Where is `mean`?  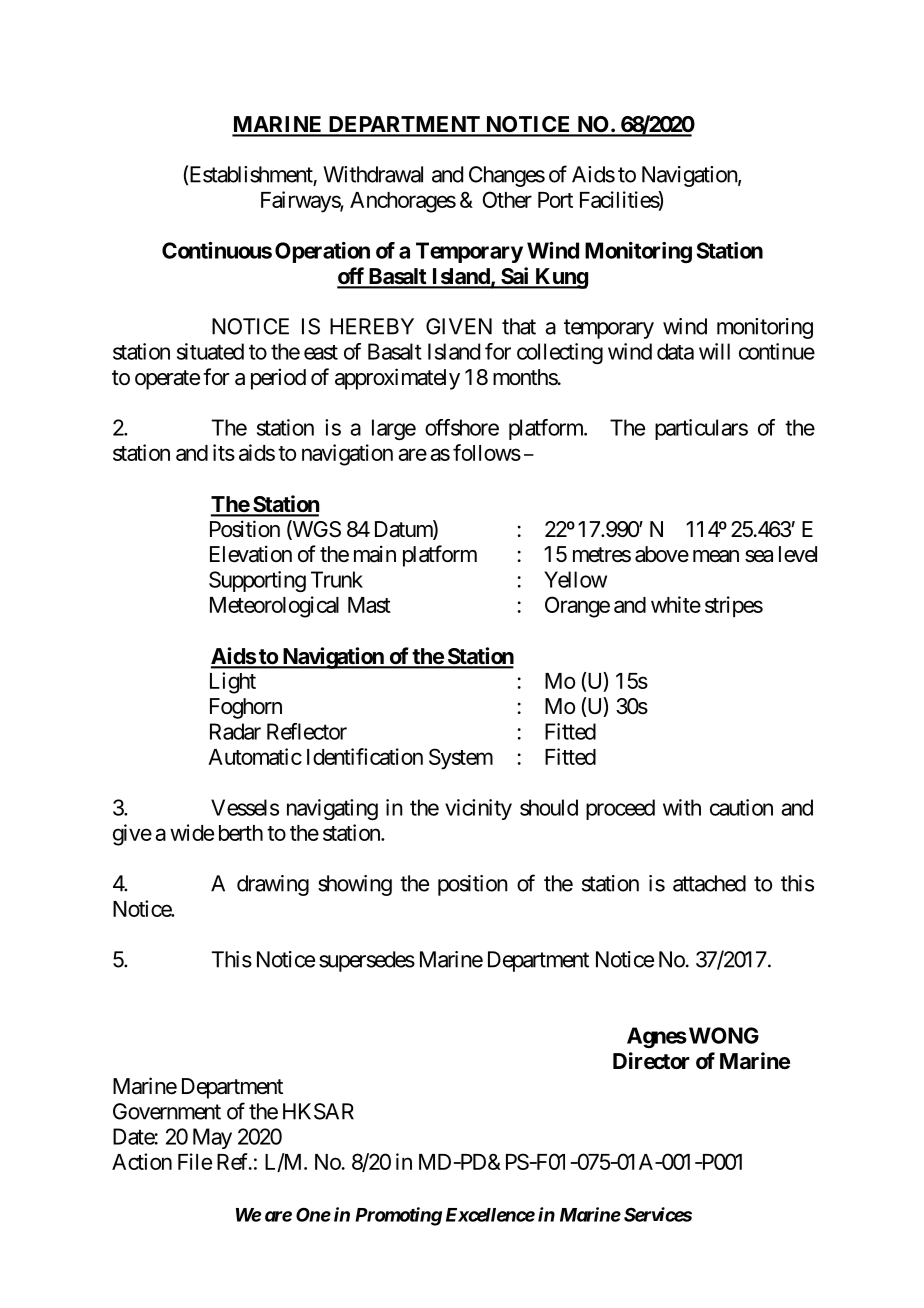 mean is located at coordinates (716, 556).
